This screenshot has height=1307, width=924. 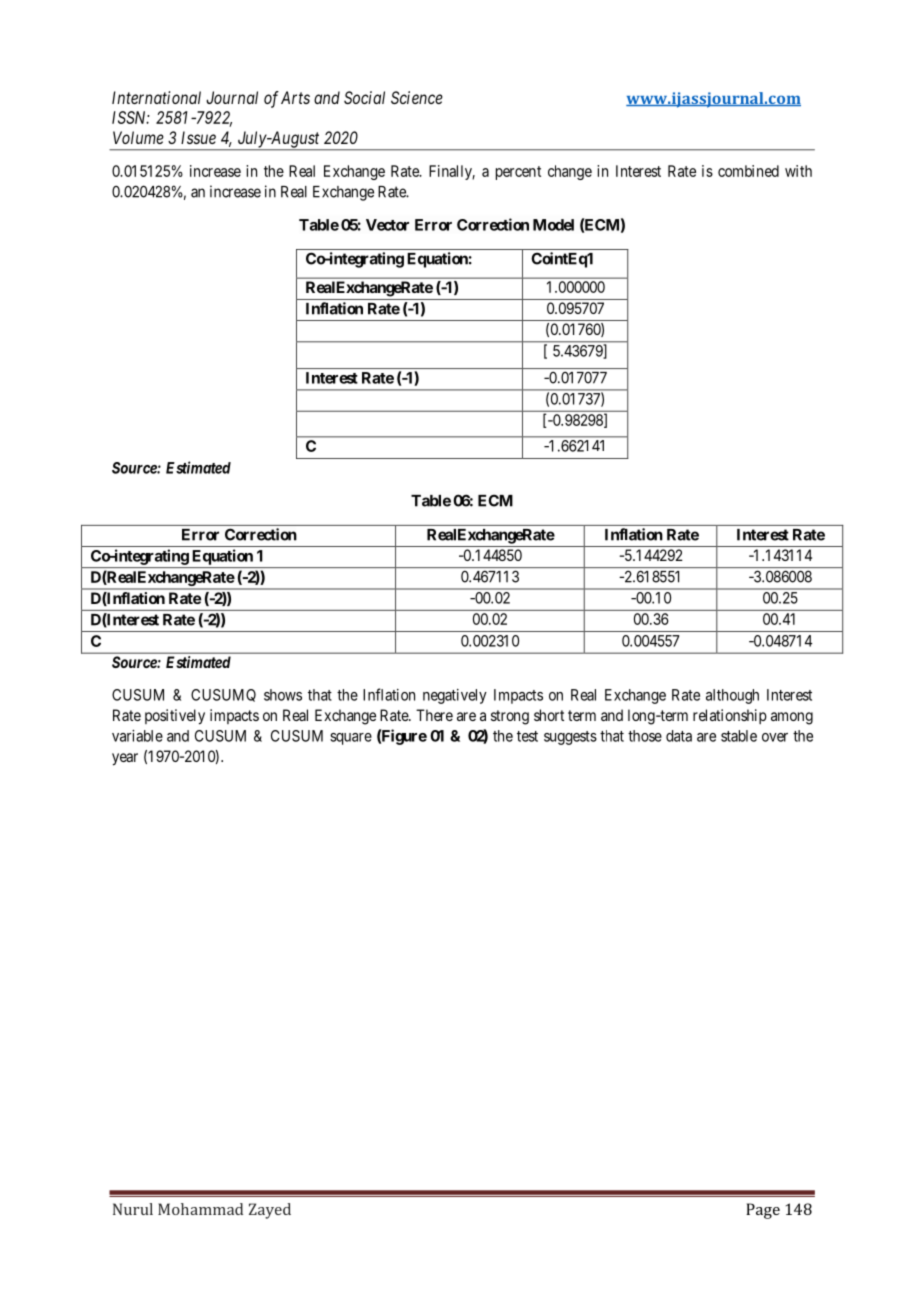 What do you see at coordinates (198, 137) in the screenshot?
I see `Issue` at bounding box center [198, 137].
